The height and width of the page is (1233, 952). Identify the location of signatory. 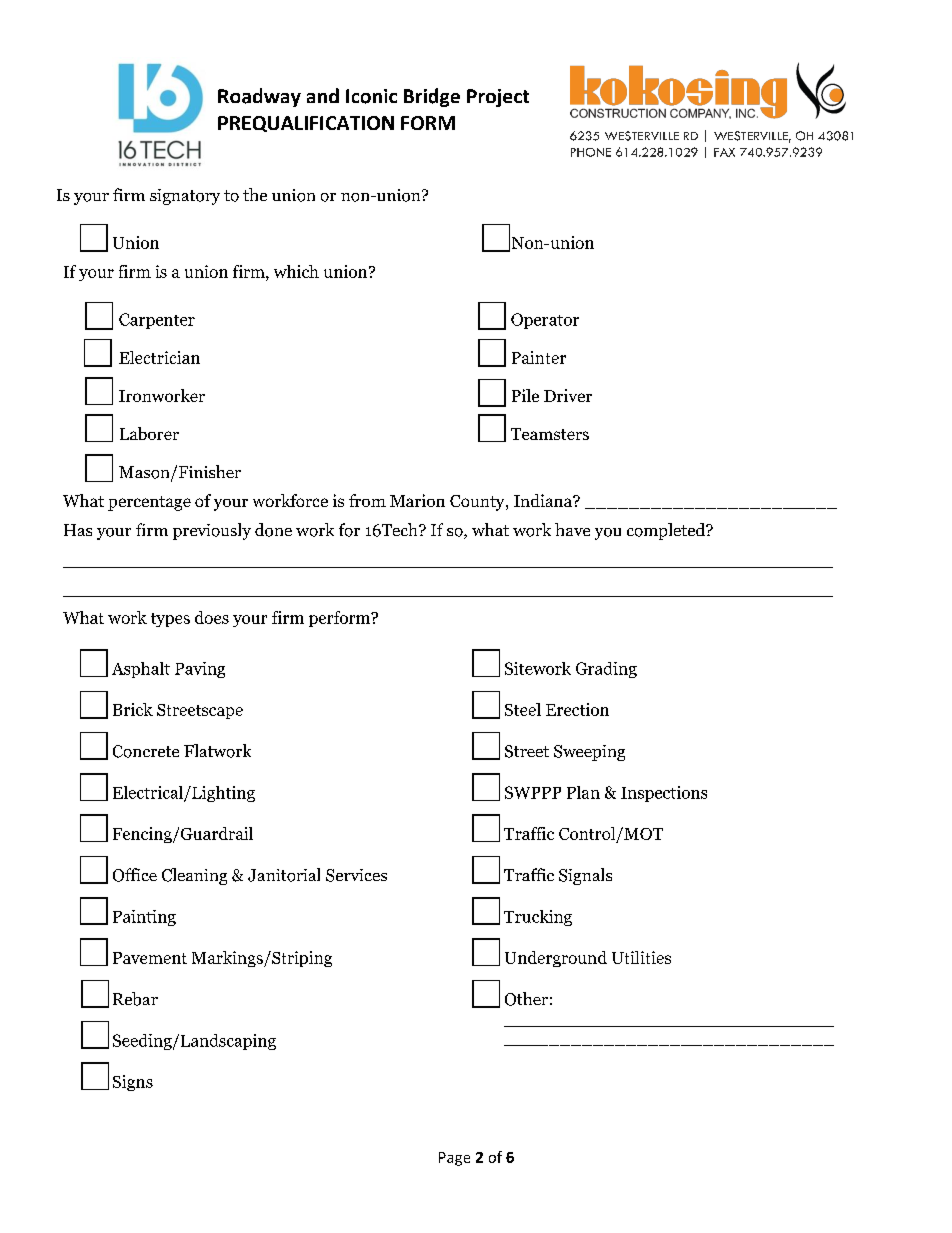
(185, 197).
